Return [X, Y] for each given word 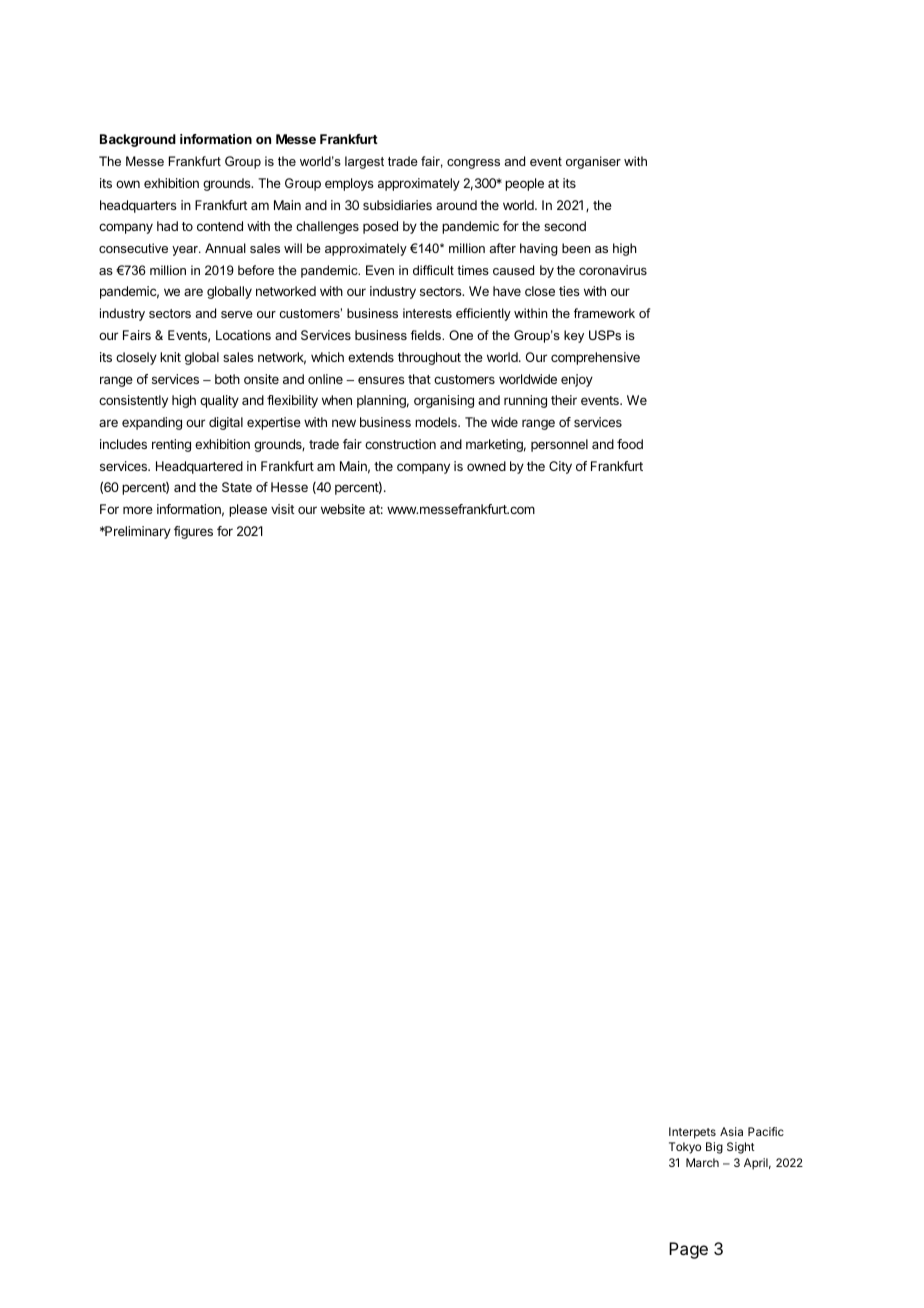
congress [473, 164]
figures [193, 532]
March [702, 1162]
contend [220, 226]
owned [486, 466]
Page [688, 1250]
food [630, 444]
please [248, 510]
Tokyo [685, 1148]
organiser [593, 162]
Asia [731, 1131]
